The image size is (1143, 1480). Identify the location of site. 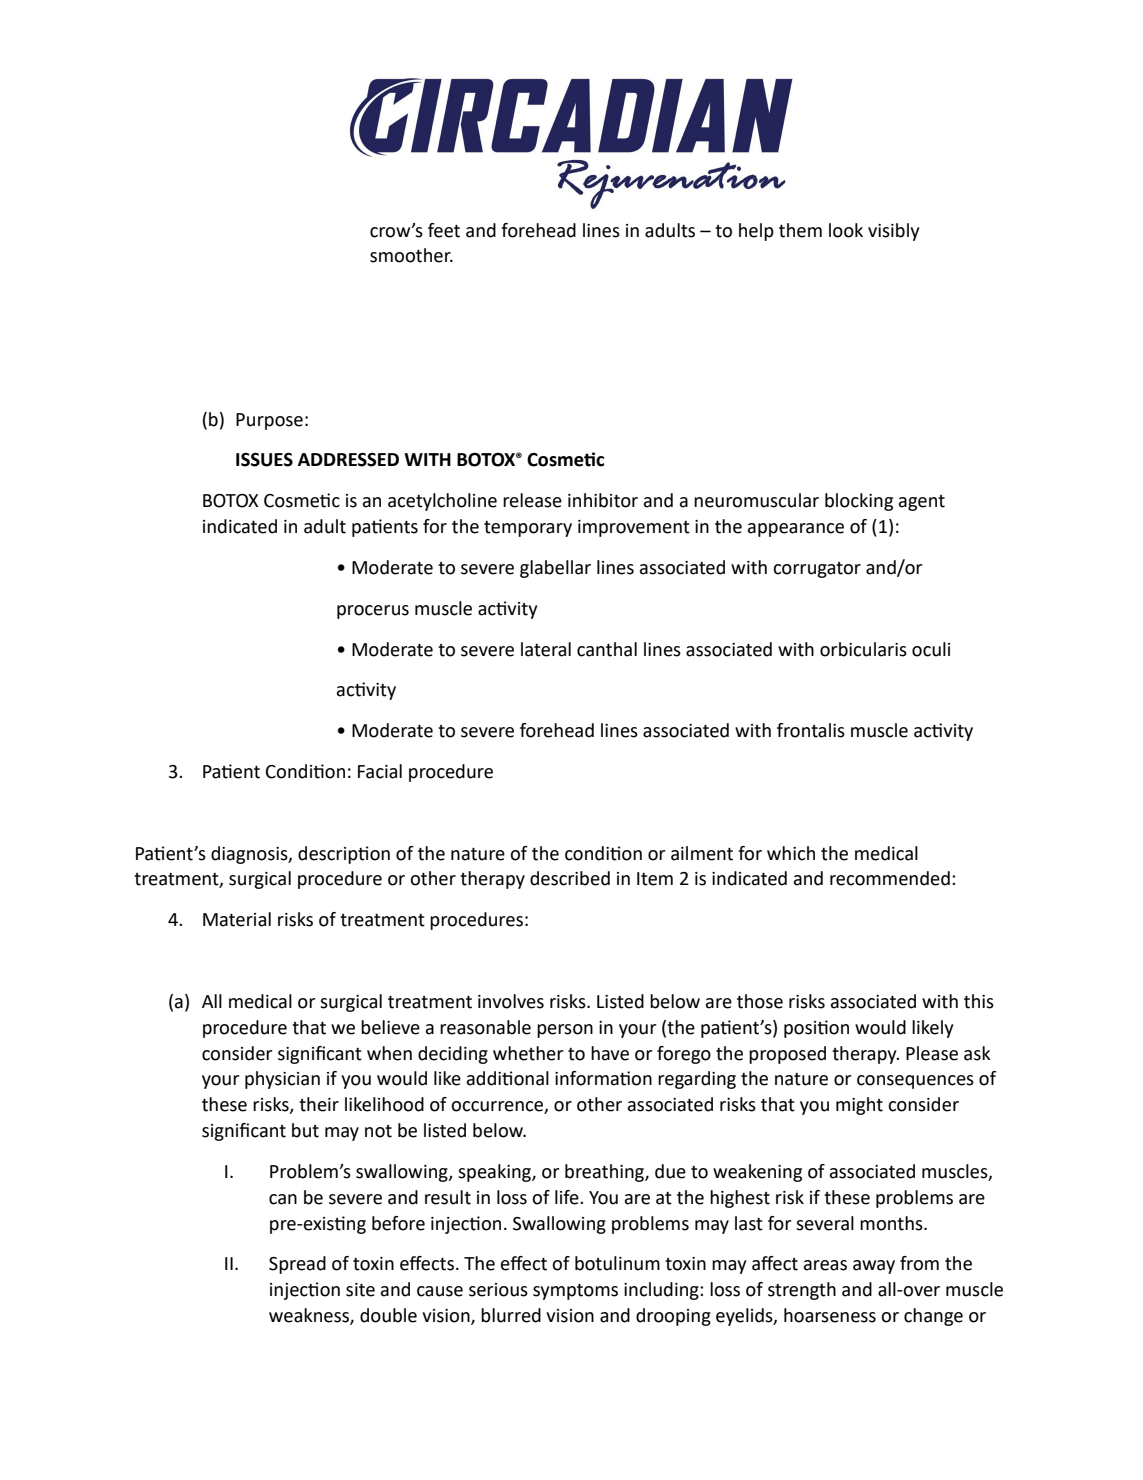
(360, 1290).
